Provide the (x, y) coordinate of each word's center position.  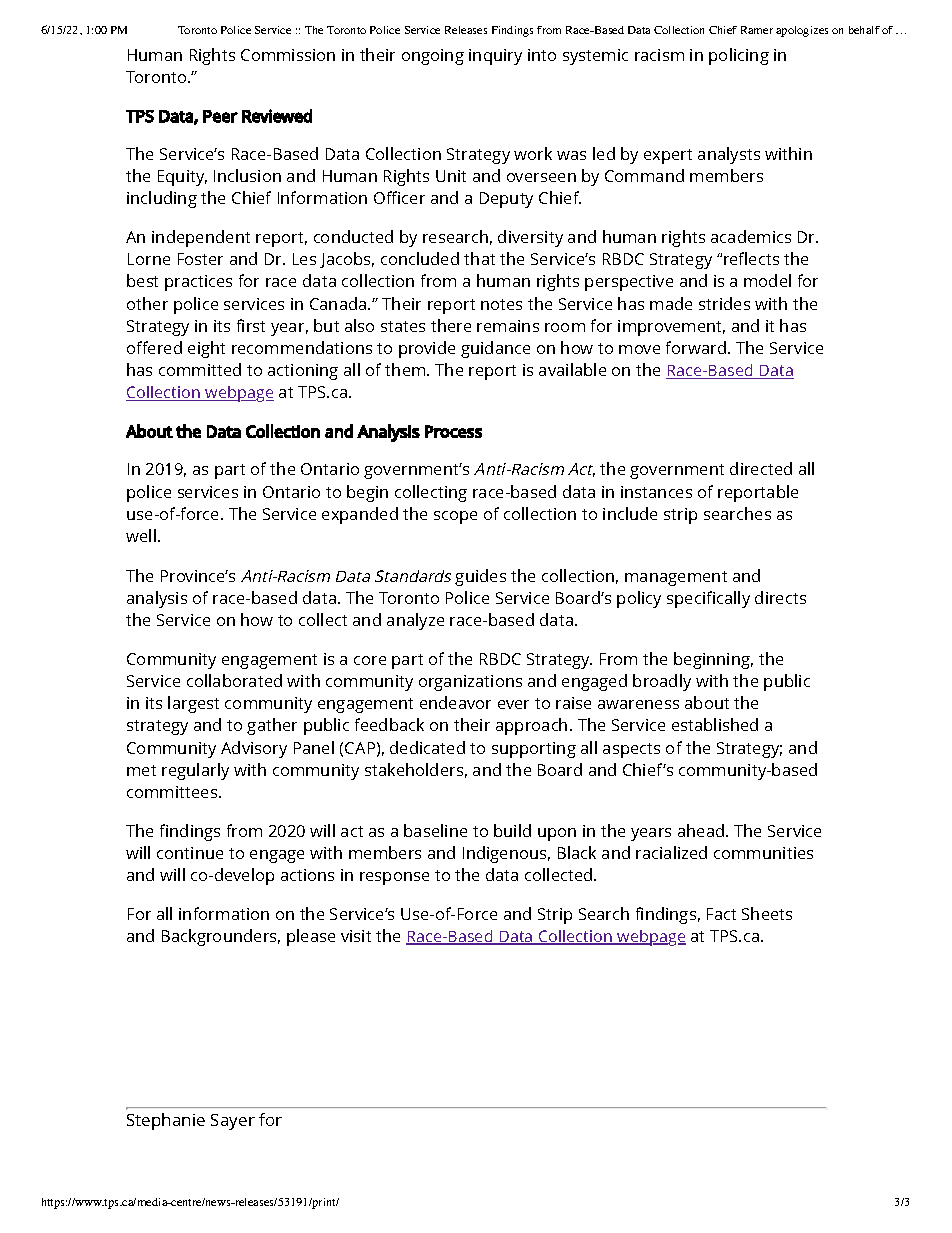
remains (508, 326)
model (767, 280)
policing (739, 56)
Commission (288, 55)
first (251, 325)
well (141, 535)
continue (190, 853)
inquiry (495, 57)
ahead (702, 830)
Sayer (233, 1122)
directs (780, 597)
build (512, 830)
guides (480, 577)
